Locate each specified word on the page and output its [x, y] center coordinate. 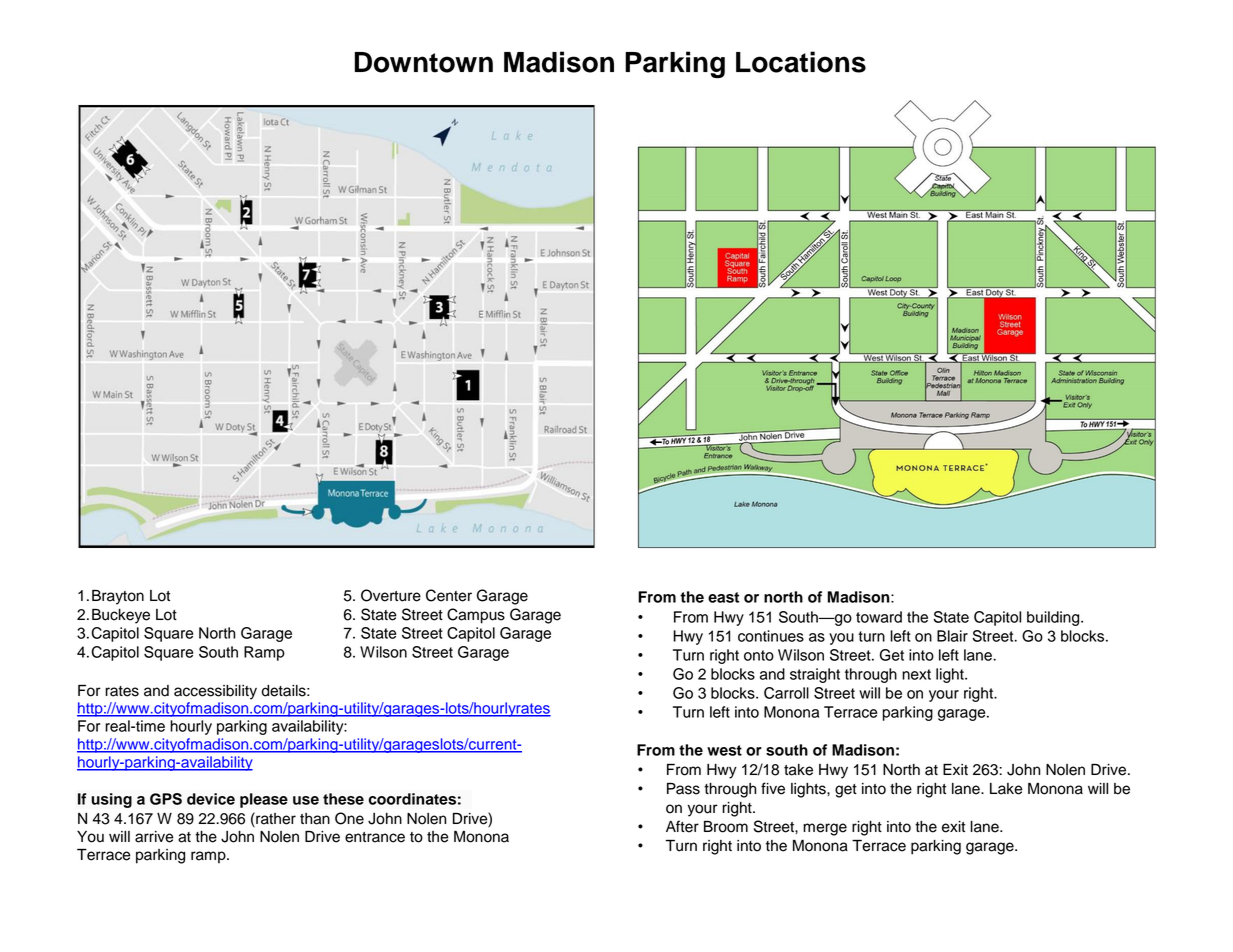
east [723, 597]
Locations [801, 62]
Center [449, 595]
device [211, 799]
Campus [476, 616]
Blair [952, 636]
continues [771, 636]
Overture [391, 595]
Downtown [424, 62]
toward [879, 617]
